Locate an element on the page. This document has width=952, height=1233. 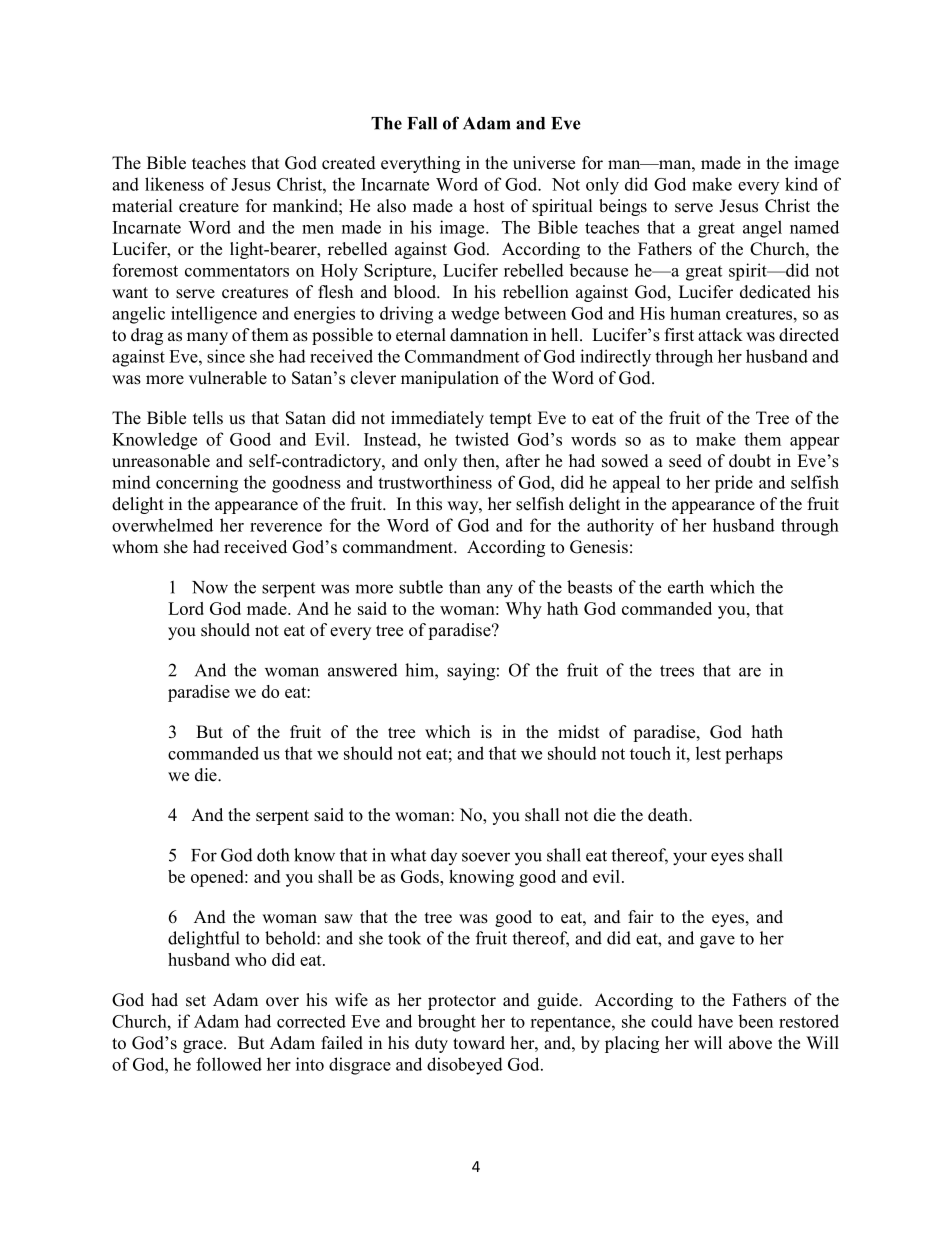
likeness is located at coordinates (174, 184).
